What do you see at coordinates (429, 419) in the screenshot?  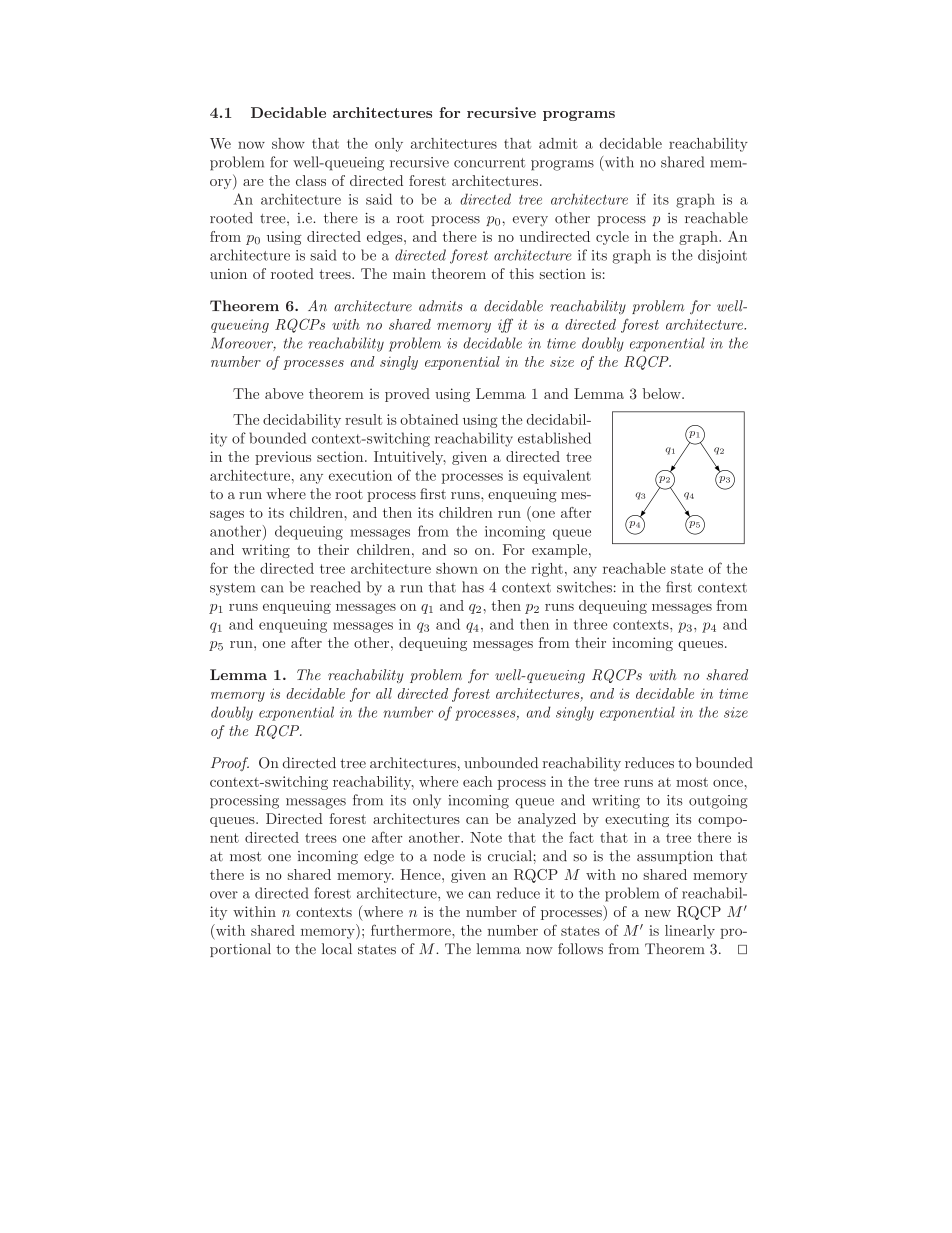 I see `obtained` at bounding box center [429, 419].
